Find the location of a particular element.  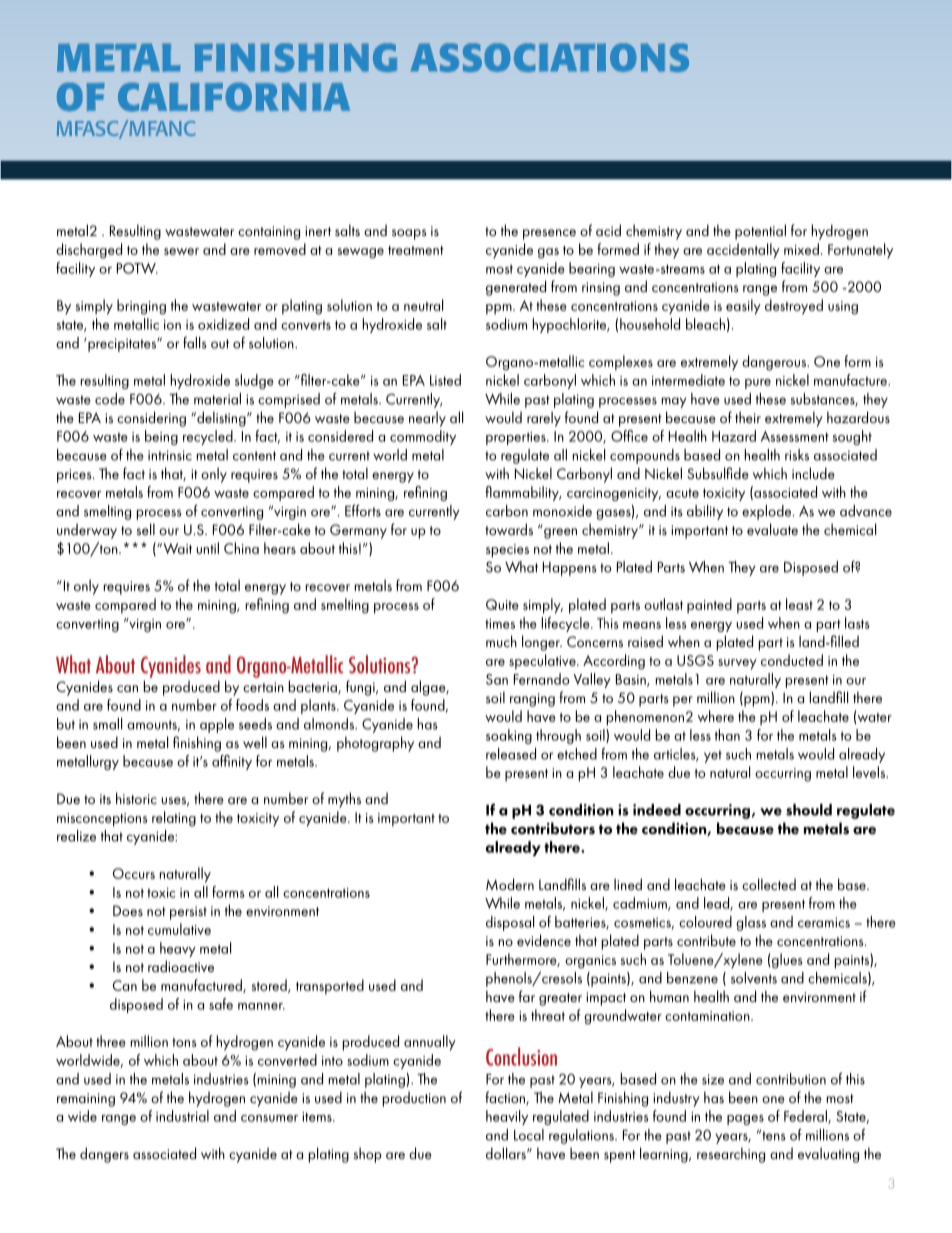

mixed is located at coordinates (801, 249).
